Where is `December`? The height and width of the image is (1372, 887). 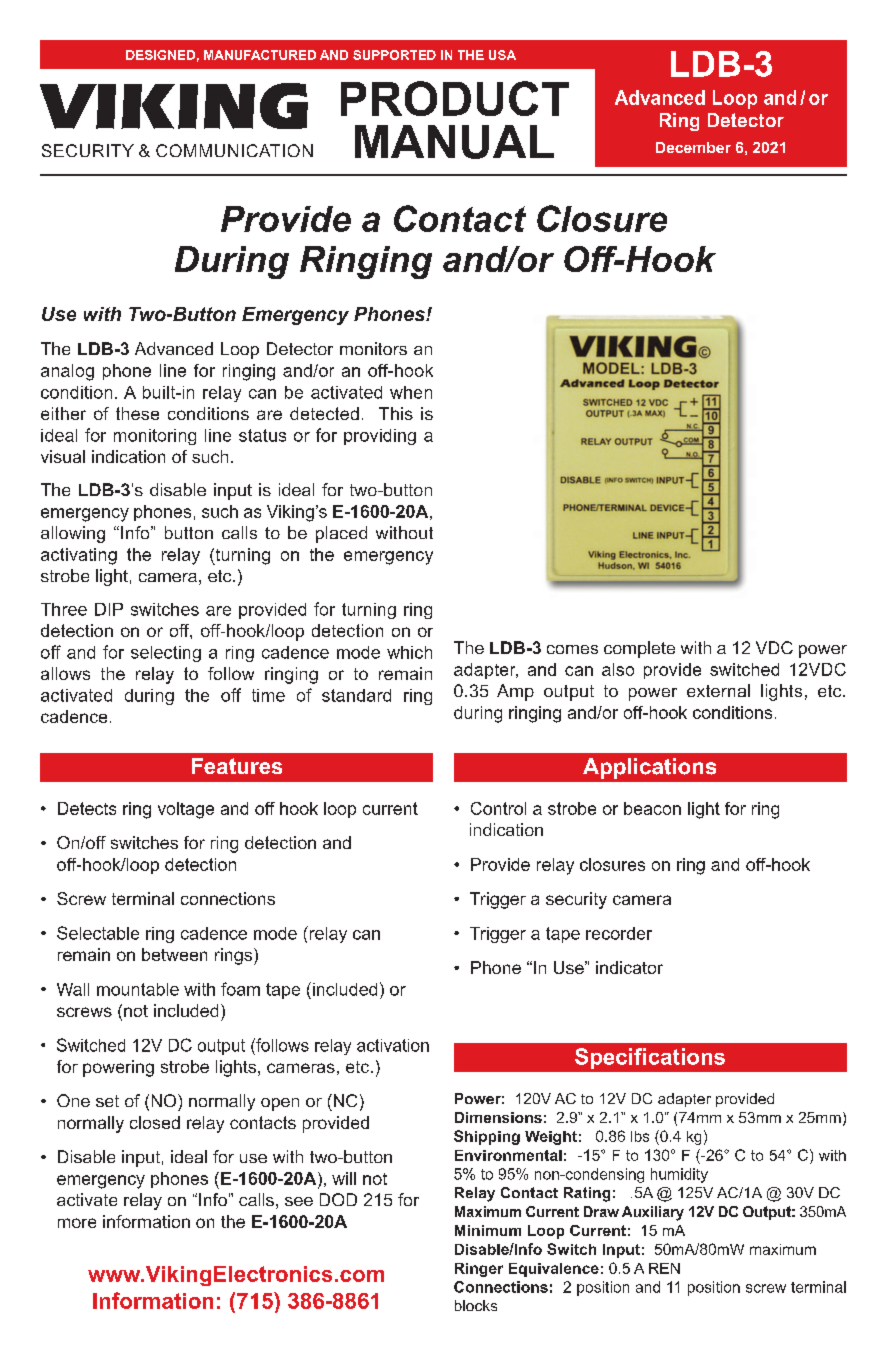 December is located at coordinates (693, 147).
